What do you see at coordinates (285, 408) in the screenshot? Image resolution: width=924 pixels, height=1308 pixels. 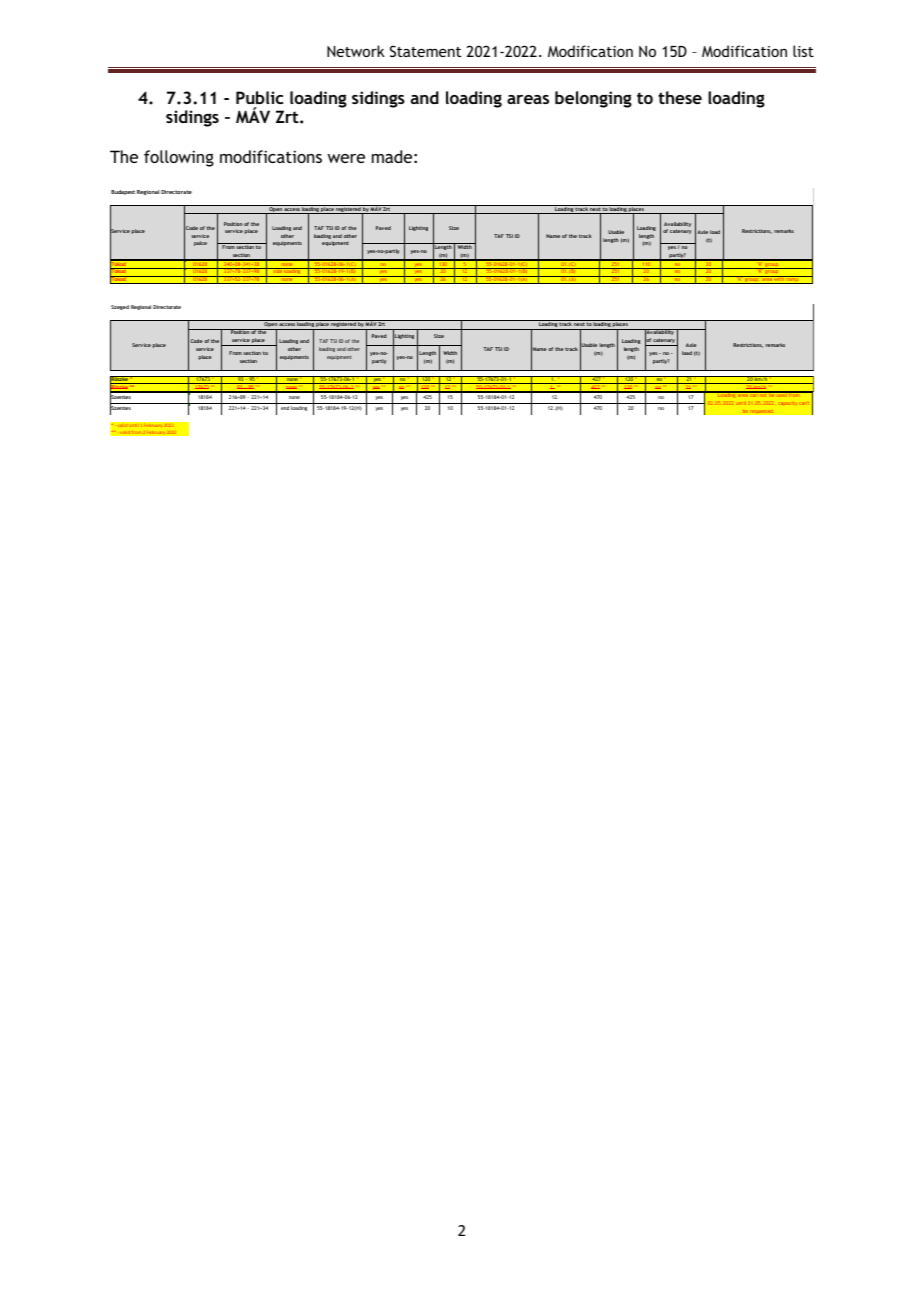 I see `end` at bounding box center [285, 408].
